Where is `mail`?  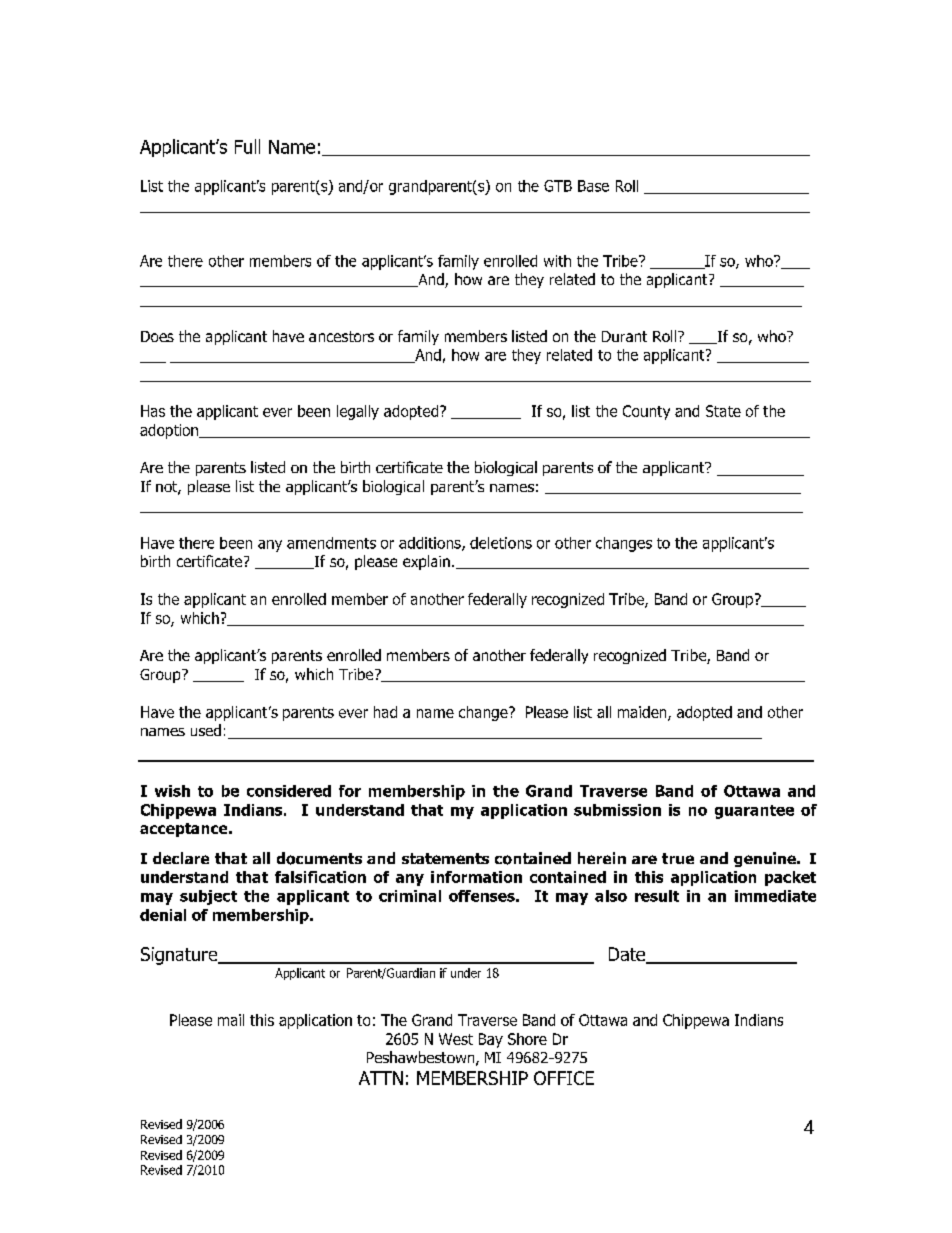 mail is located at coordinates (231, 1020).
